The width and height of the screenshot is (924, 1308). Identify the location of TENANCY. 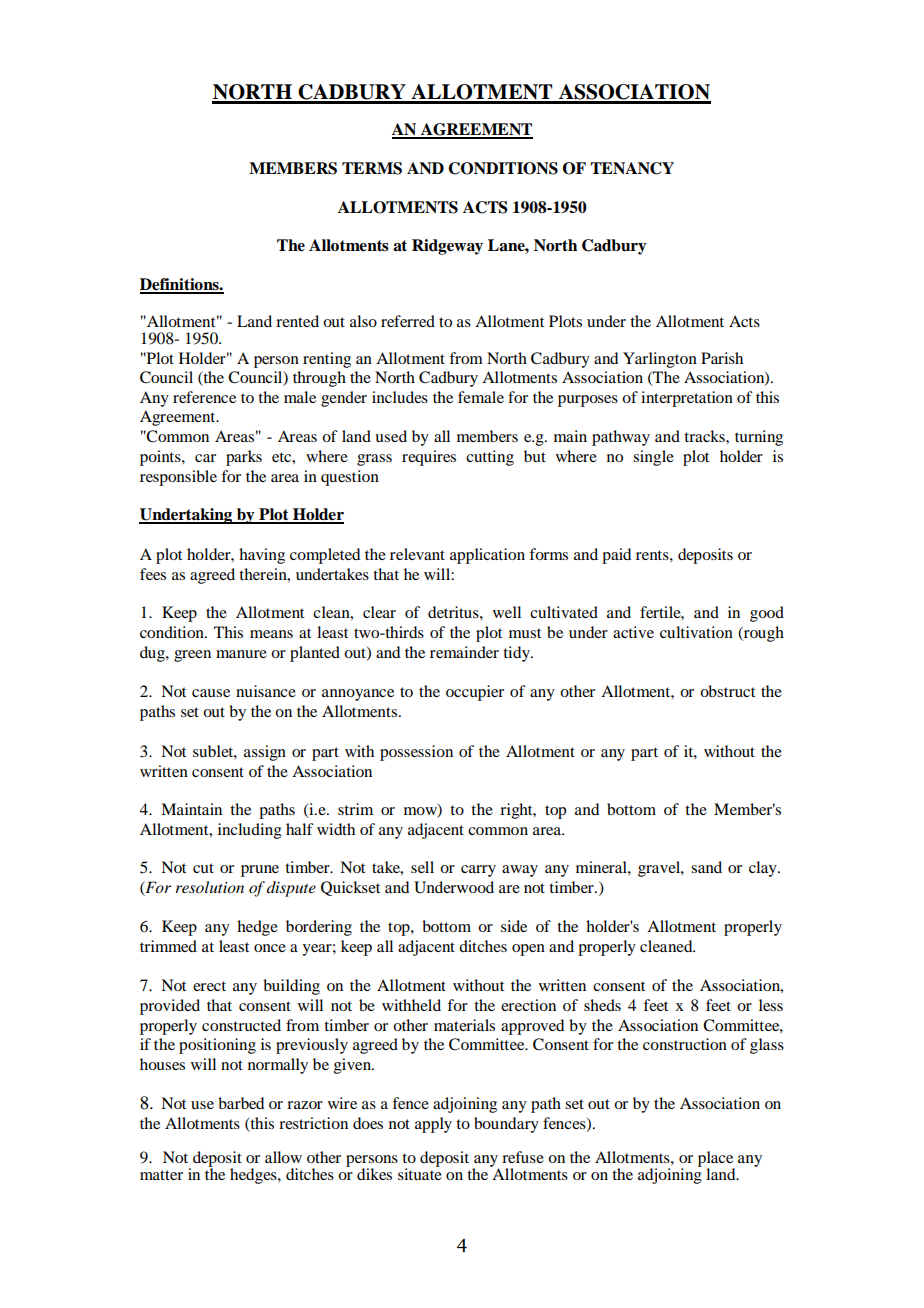
(632, 168).
